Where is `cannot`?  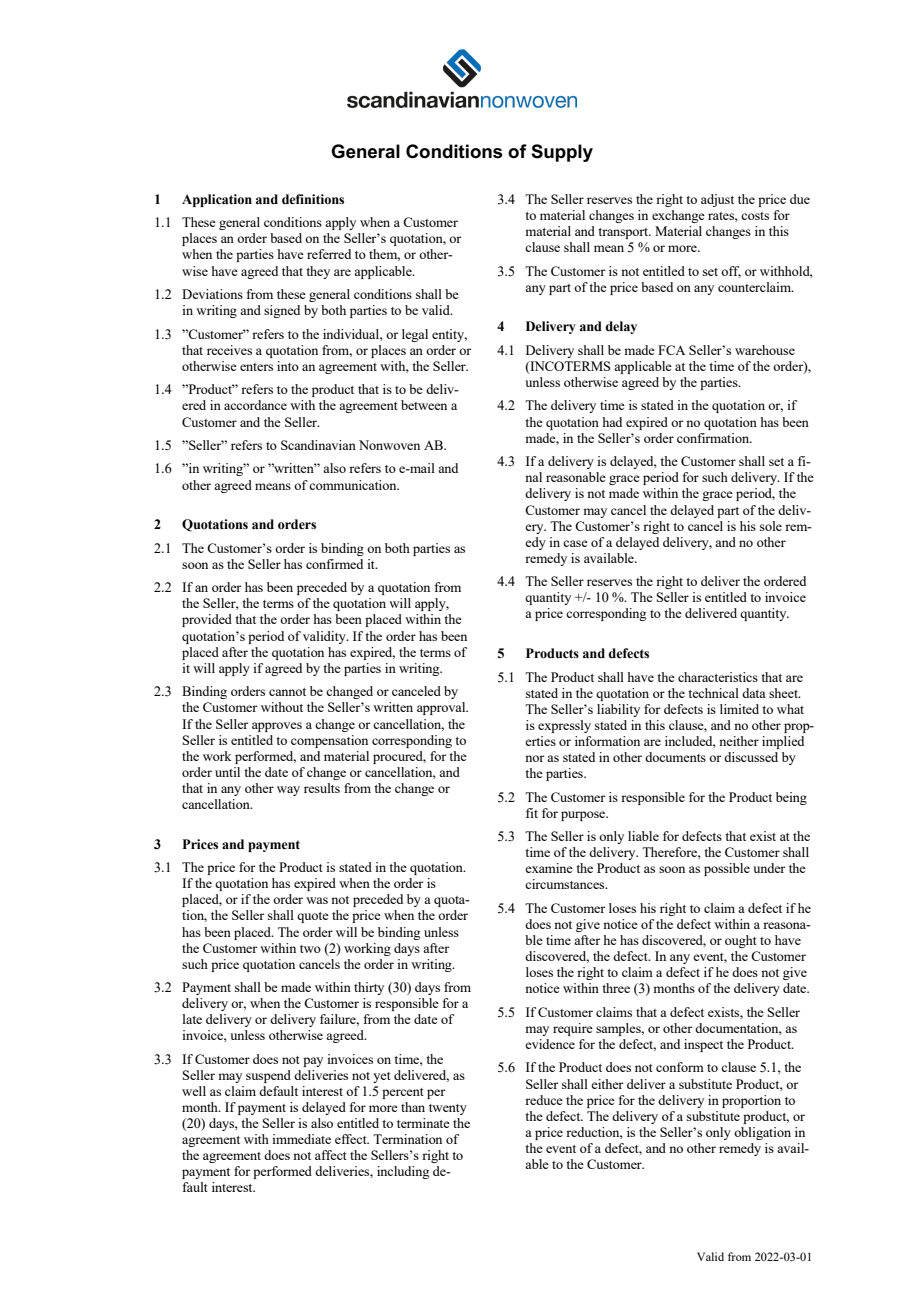 cannot is located at coordinates (287, 692).
